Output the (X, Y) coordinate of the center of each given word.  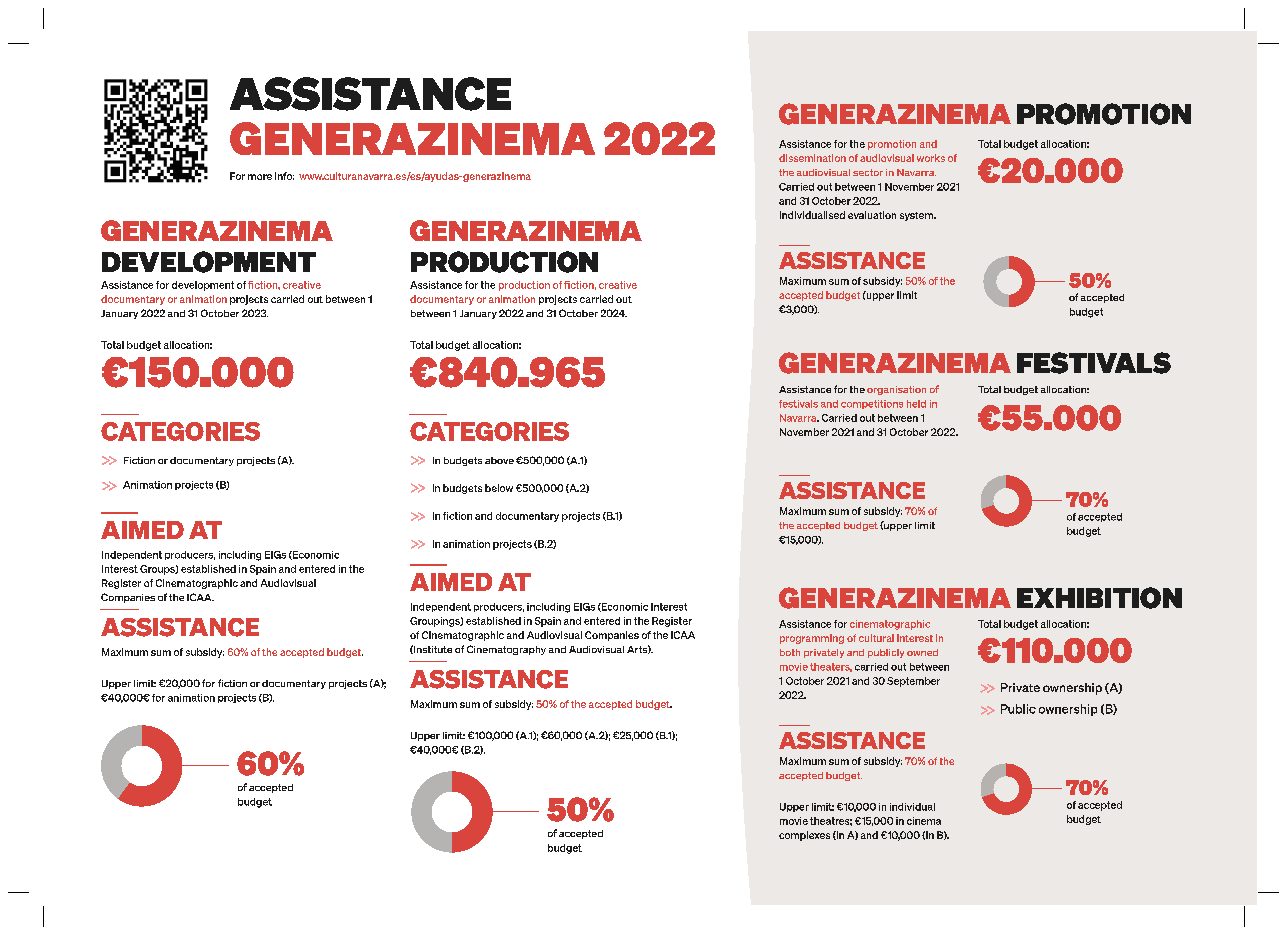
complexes (804, 836)
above (499, 460)
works (931, 158)
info (284, 176)
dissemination (812, 158)
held (916, 404)
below (499, 488)
